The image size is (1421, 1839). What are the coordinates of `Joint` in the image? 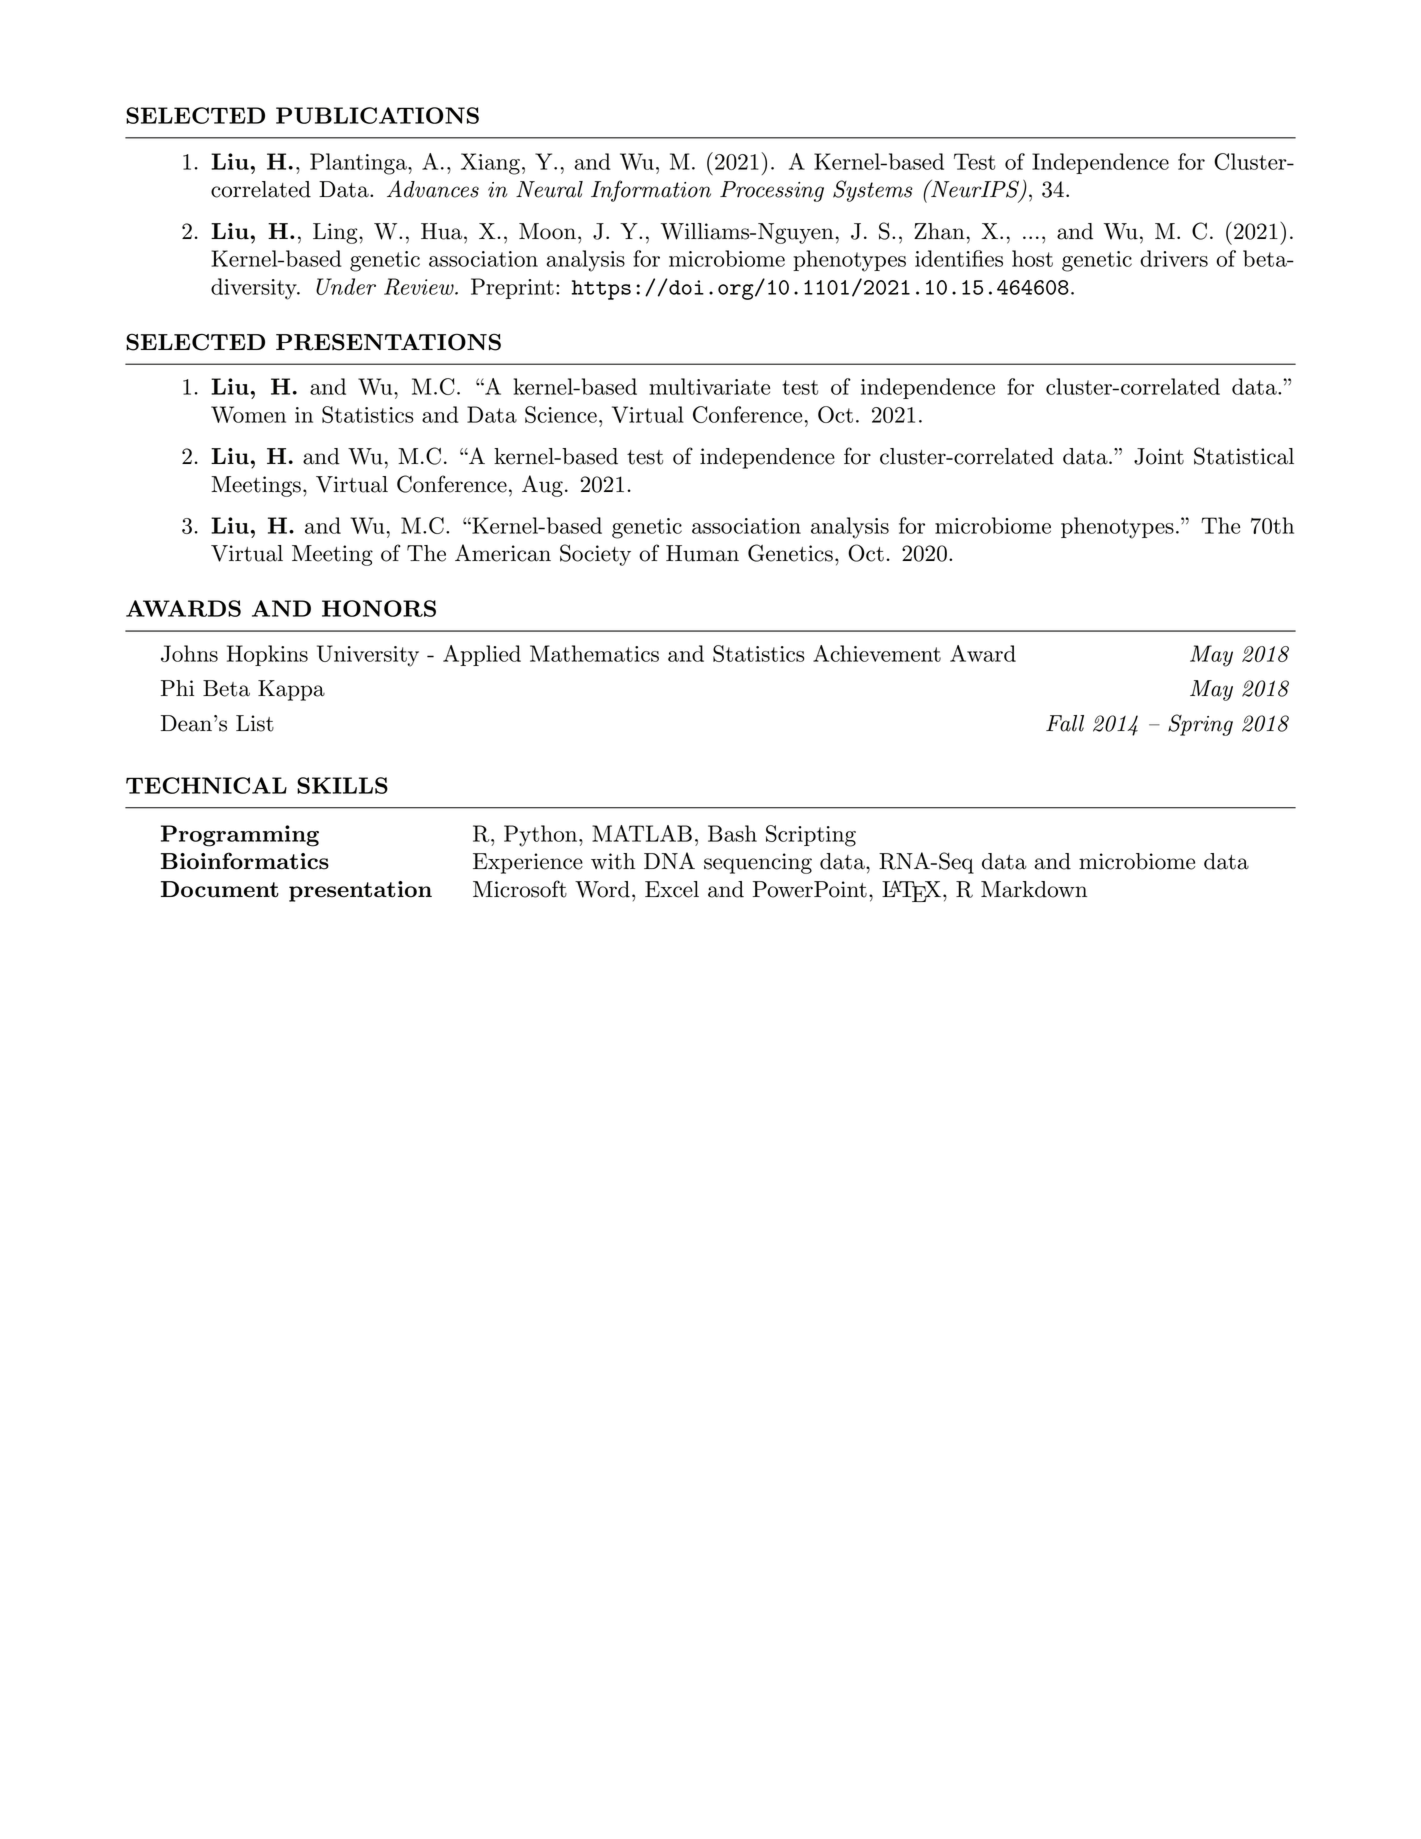 It's located at (1159, 456).
